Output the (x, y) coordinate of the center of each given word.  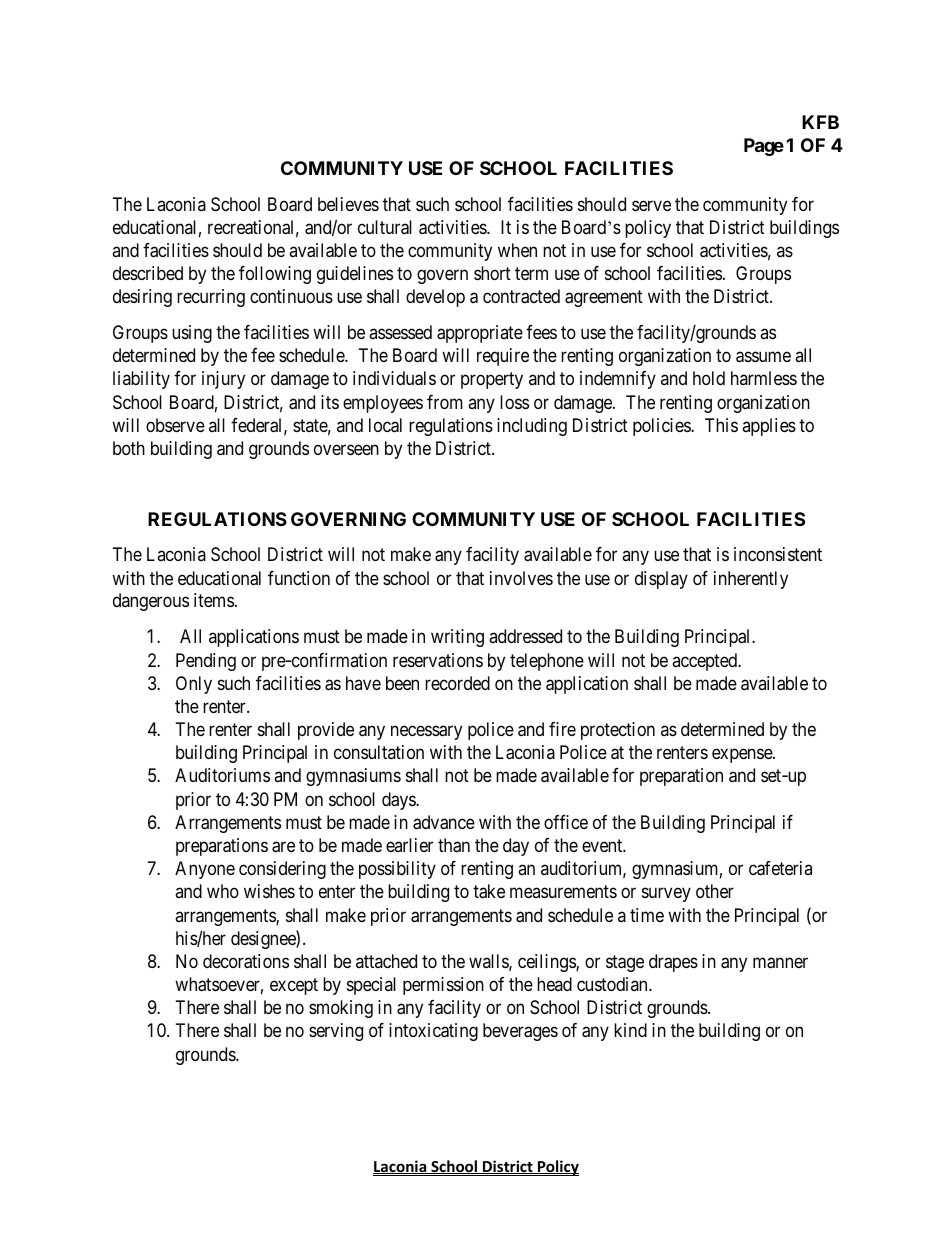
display (661, 580)
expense (743, 756)
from (445, 402)
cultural (385, 227)
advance (444, 822)
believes (348, 204)
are (283, 847)
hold (709, 378)
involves (521, 578)
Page (764, 147)
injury (223, 380)
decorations (246, 961)
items (214, 600)
